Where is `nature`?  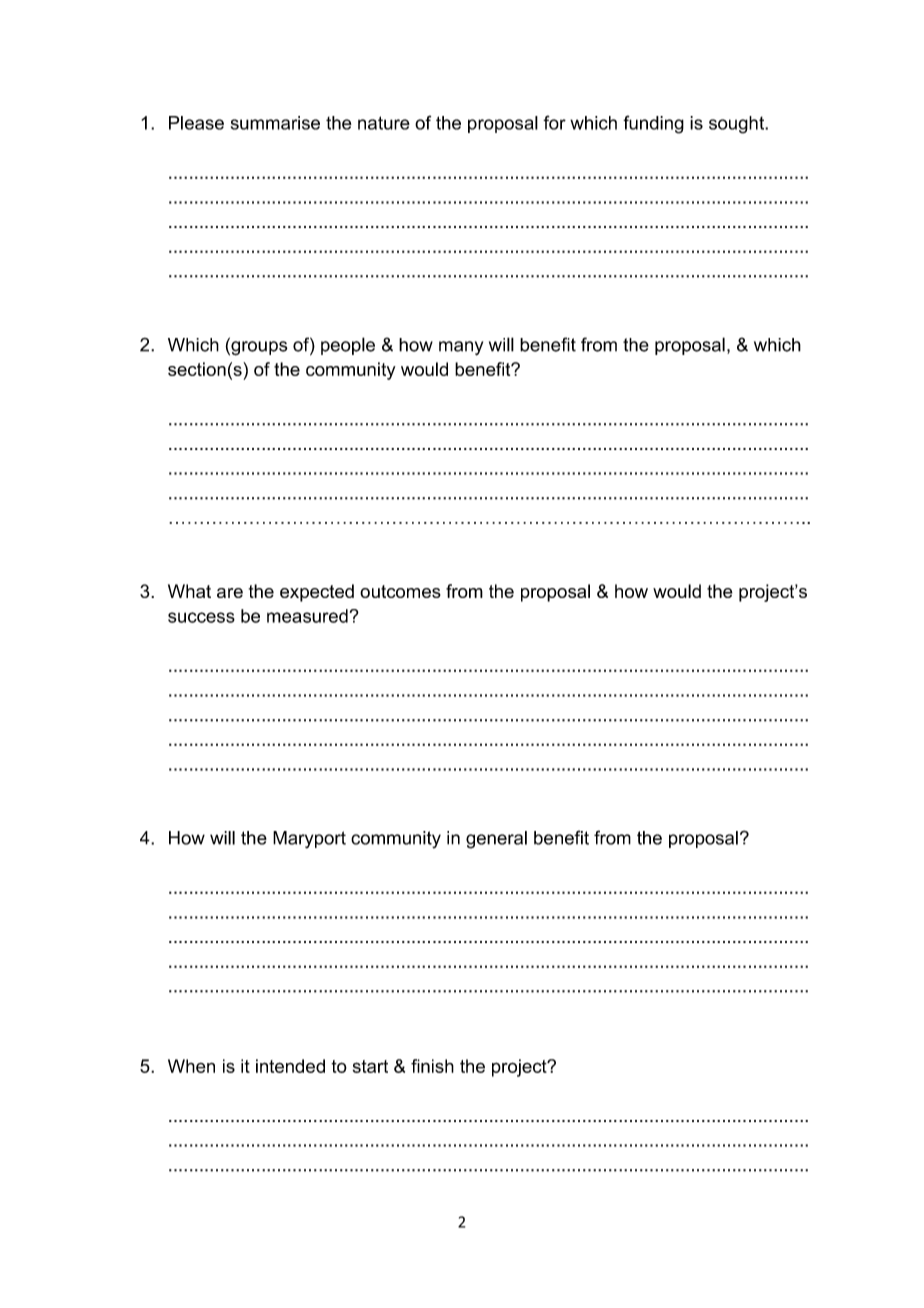 nature is located at coordinates (384, 123).
